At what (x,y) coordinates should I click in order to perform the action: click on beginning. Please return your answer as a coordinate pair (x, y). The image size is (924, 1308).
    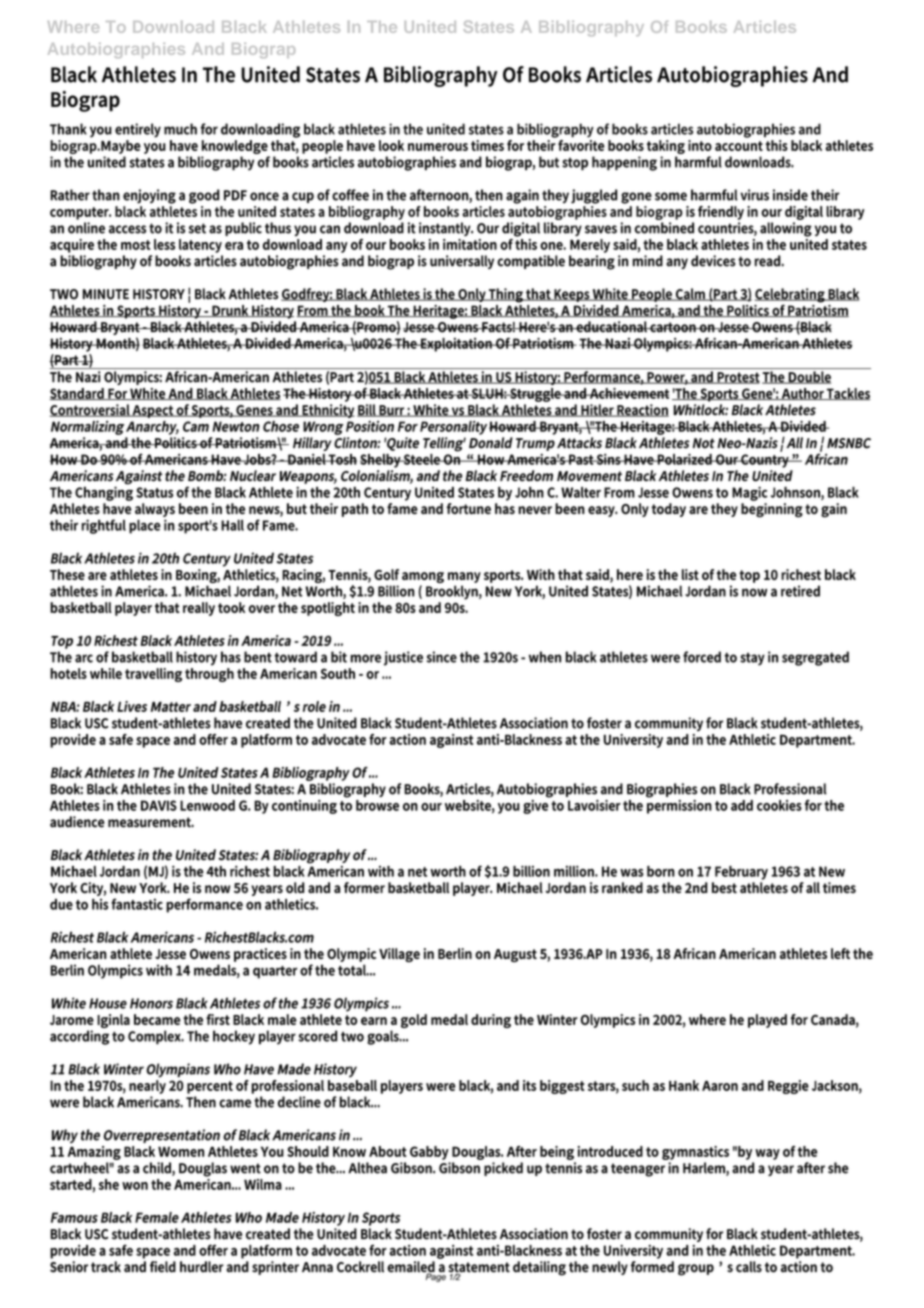
    Looking at the image, I should click on (772, 510).
